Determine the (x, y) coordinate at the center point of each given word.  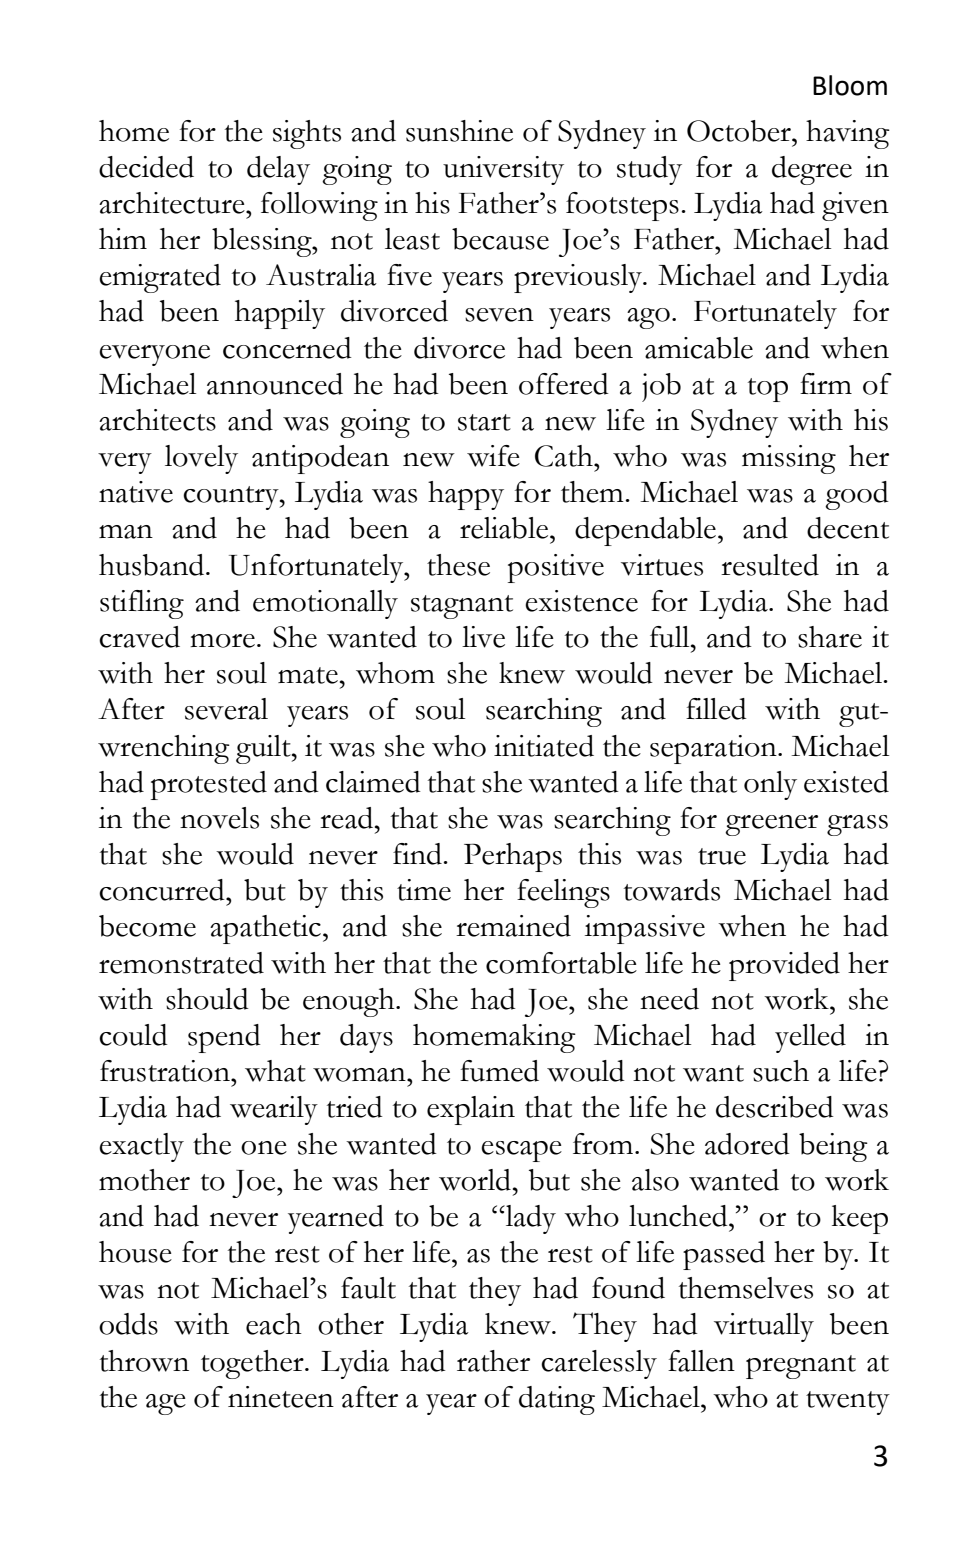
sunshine (459, 131)
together (253, 1364)
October (740, 131)
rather (493, 1361)
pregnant (801, 1367)
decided (146, 167)
